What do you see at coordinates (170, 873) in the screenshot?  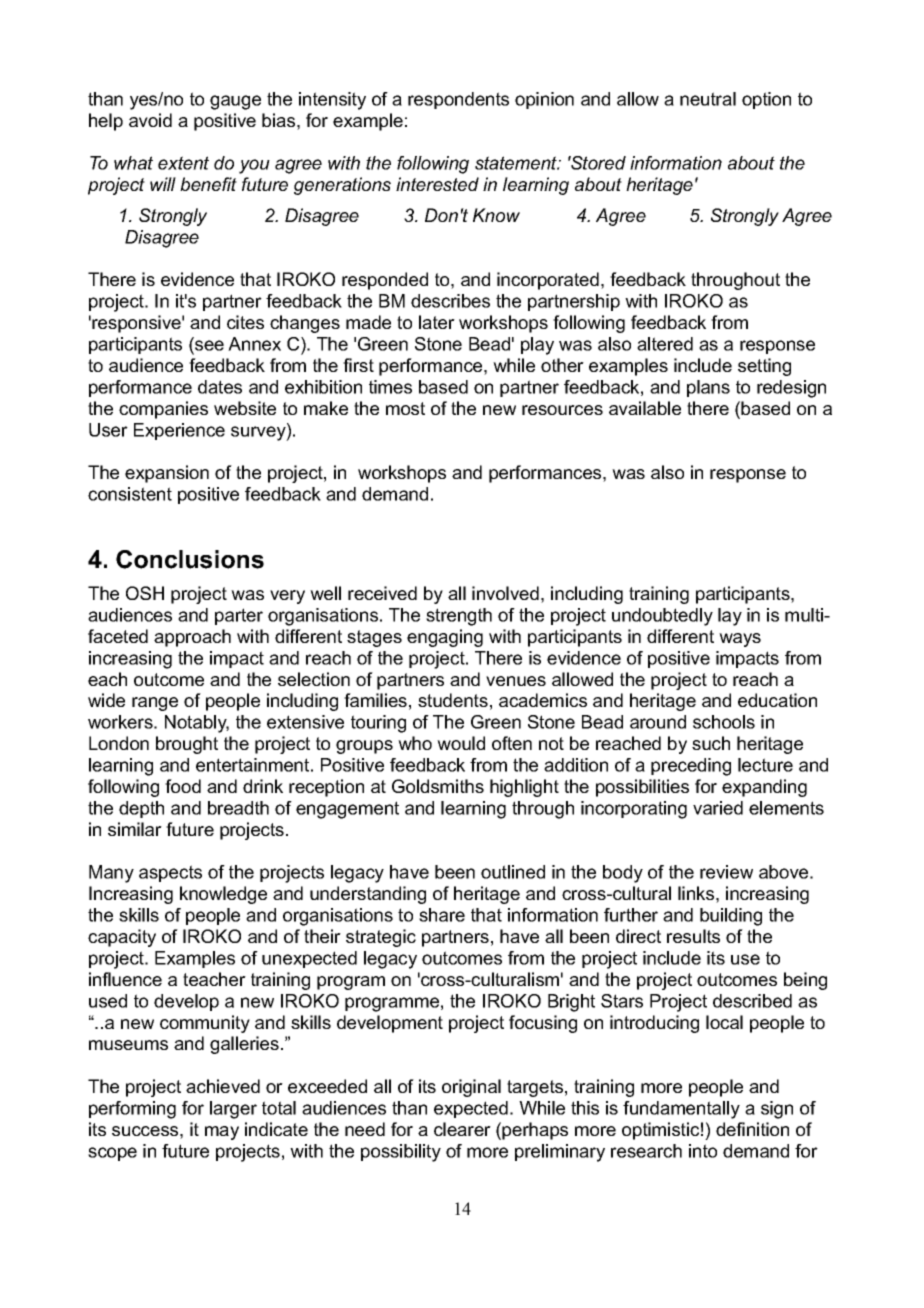 I see `aspects` at bounding box center [170, 873].
